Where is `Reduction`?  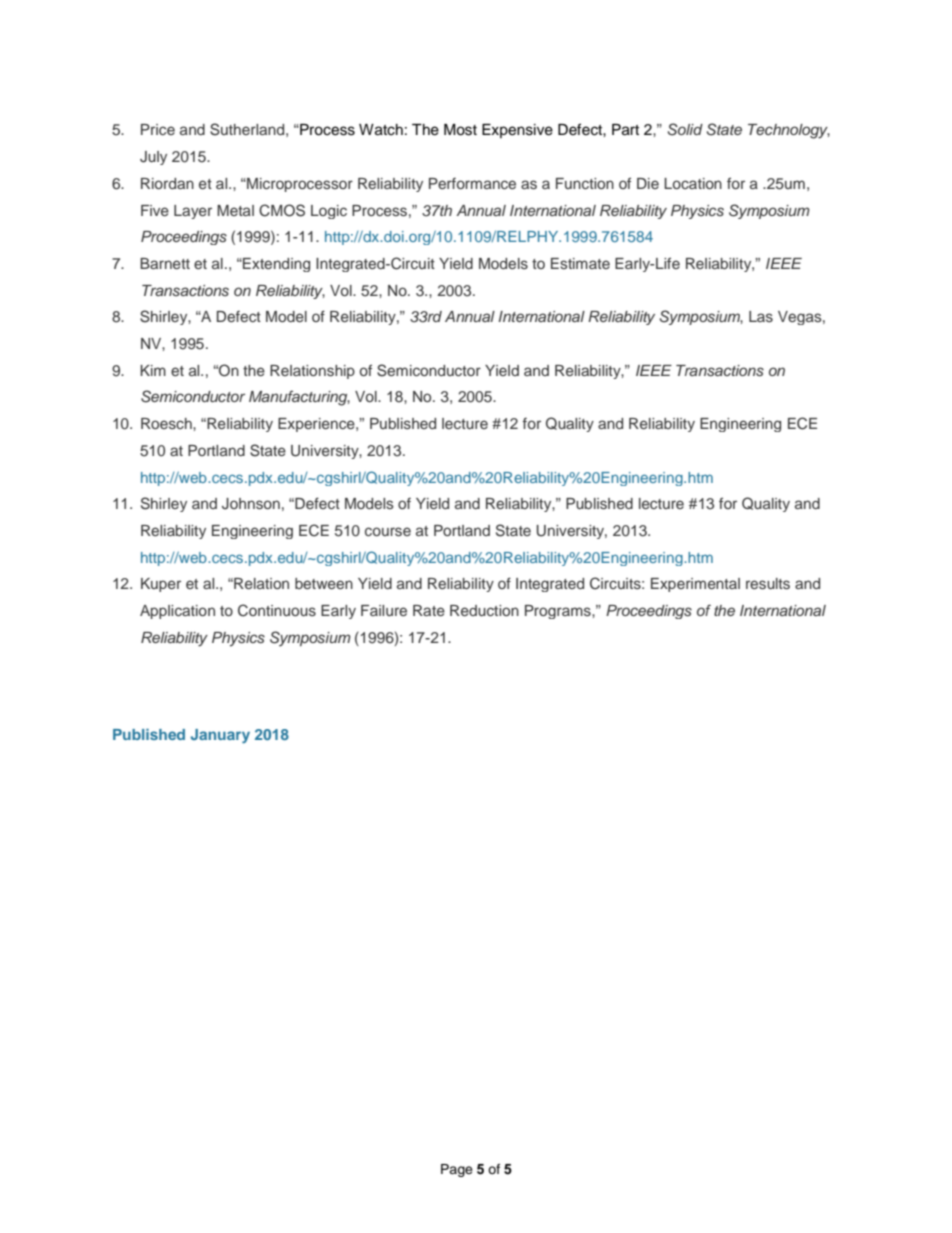
Reduction is located at coordinates (484, 610).
